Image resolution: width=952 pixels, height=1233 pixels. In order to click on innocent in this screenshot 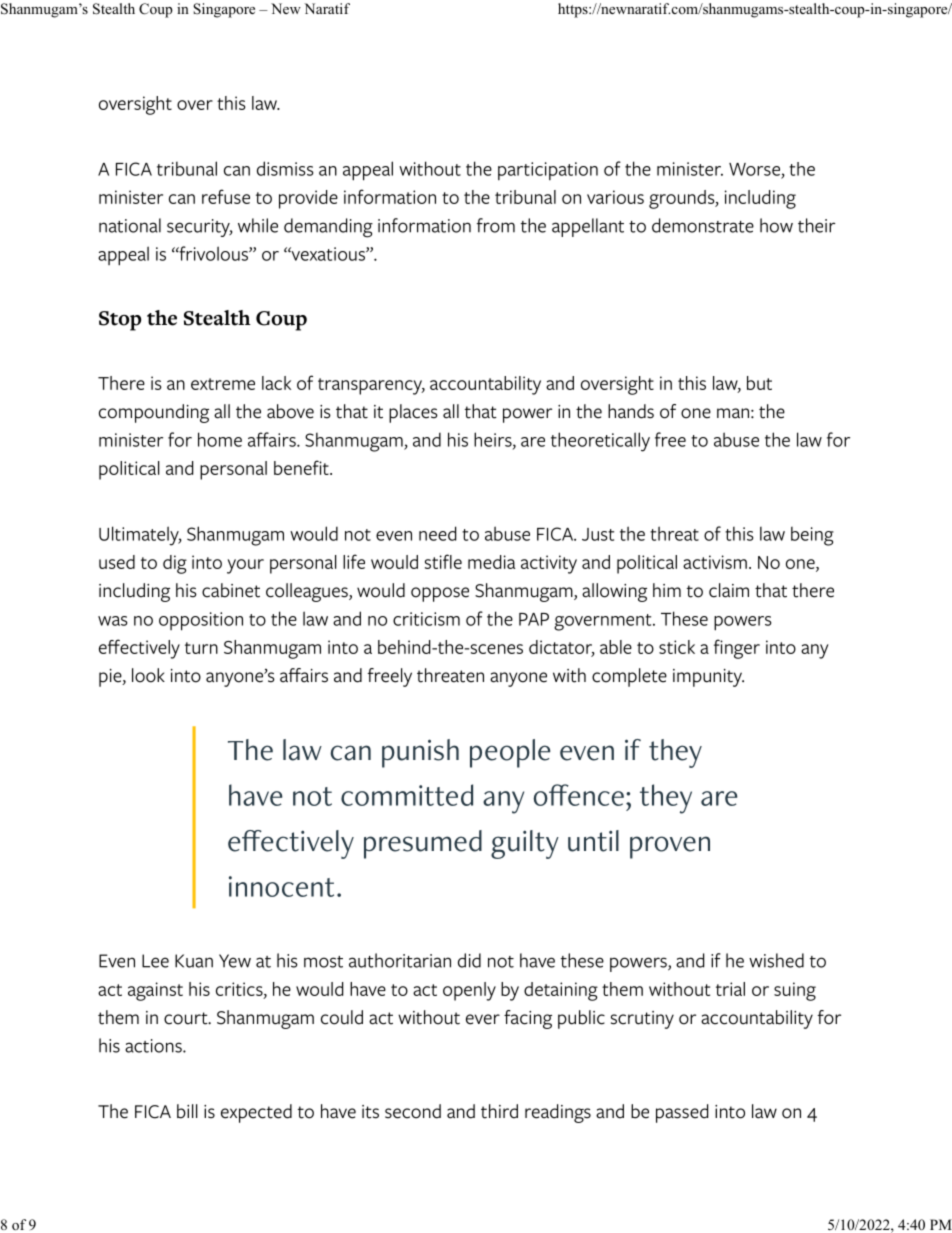, I will do `click(281, 886)`.
